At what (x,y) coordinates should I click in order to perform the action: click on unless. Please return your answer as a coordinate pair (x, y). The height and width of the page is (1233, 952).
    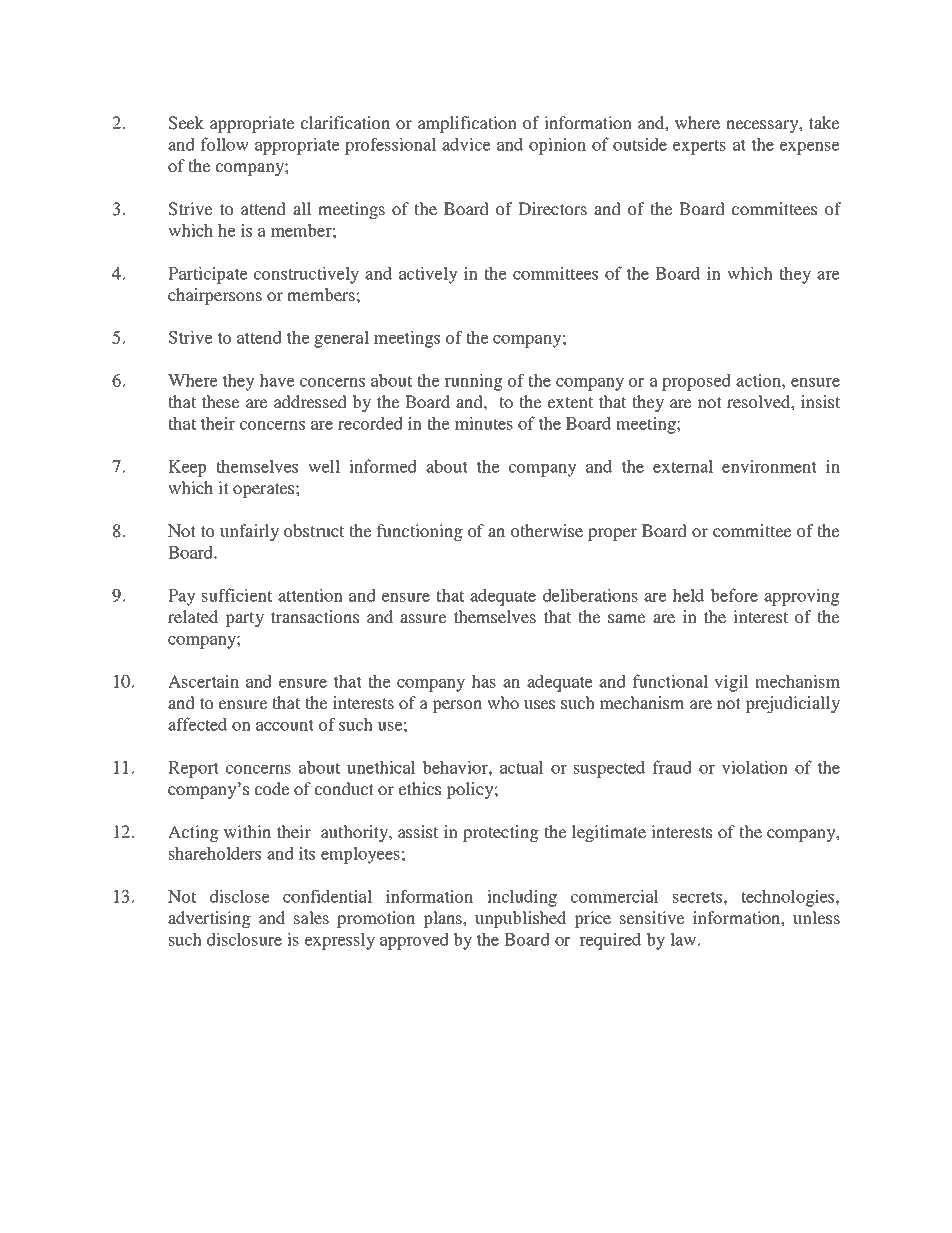
    Looking at the image, I should click on (816, 917).
